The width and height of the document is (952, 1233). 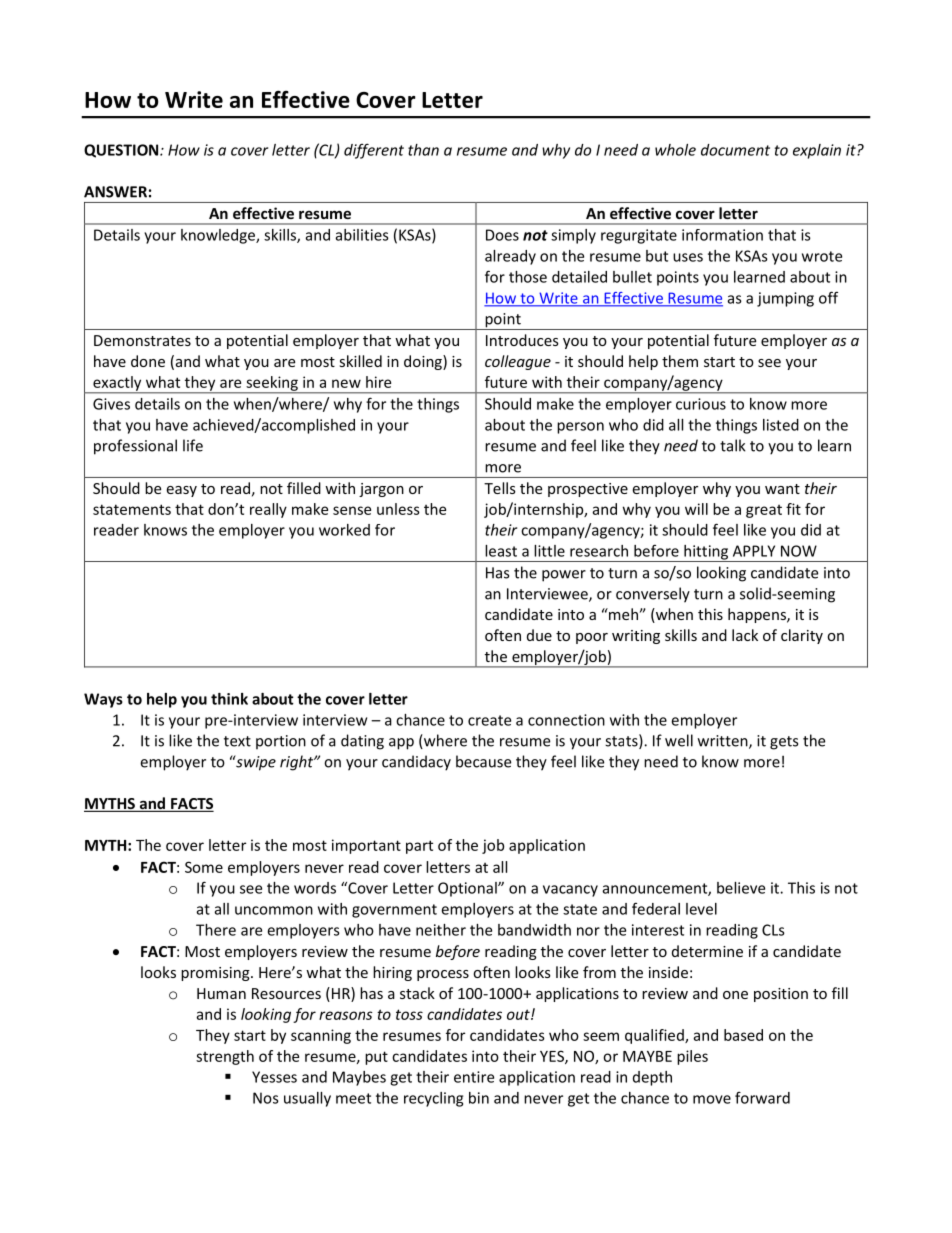 What do you see at coordinates (539, 635) in the document?
I see `due` at bounding box center [539, 635].
